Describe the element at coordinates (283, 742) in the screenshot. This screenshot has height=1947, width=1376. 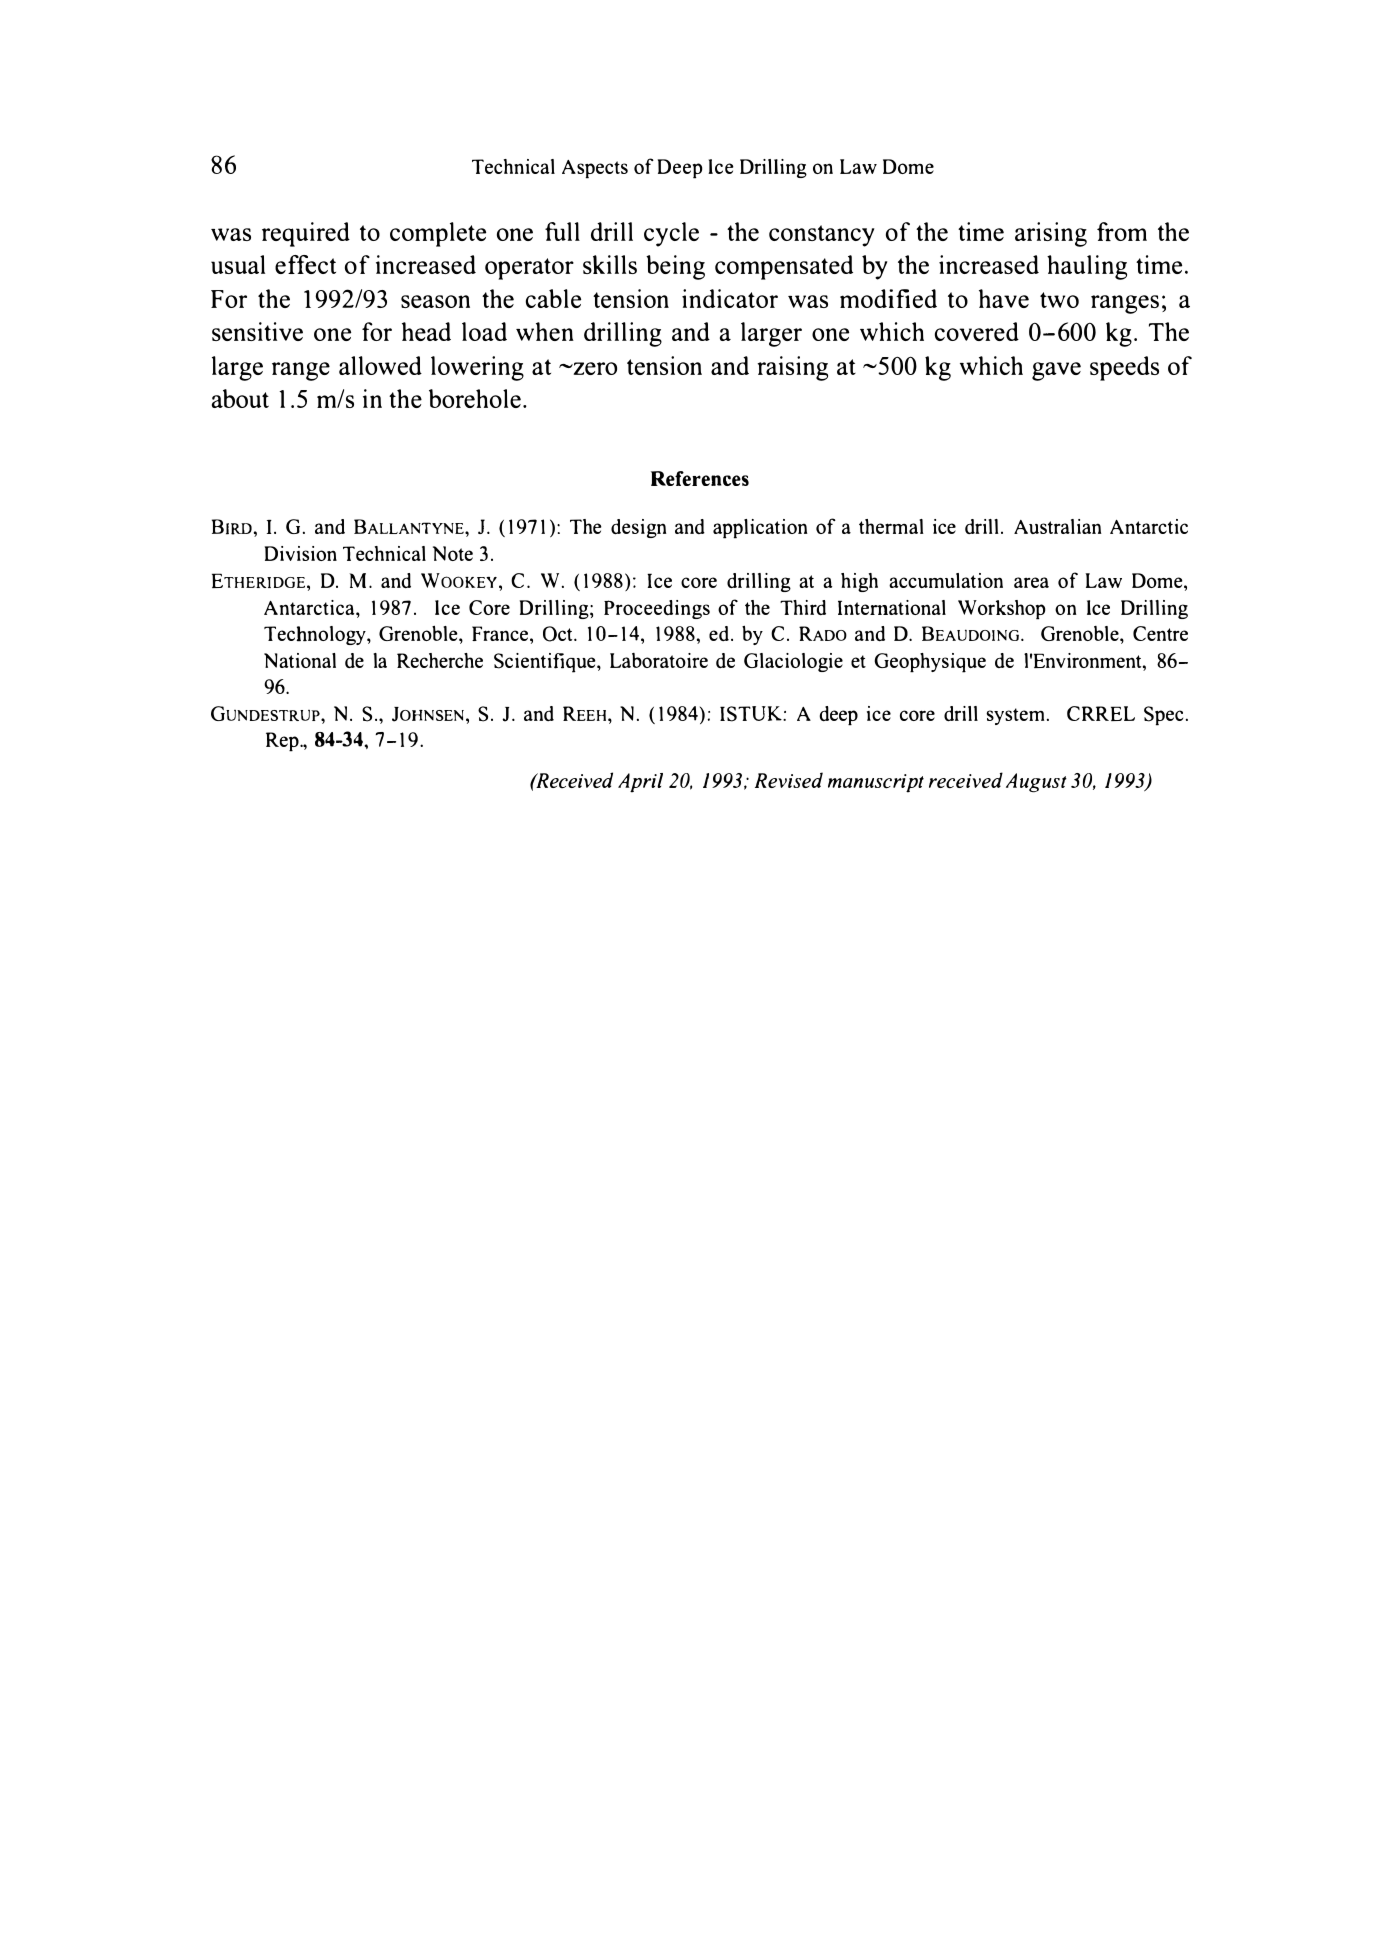
I see `Rep` at that location.
